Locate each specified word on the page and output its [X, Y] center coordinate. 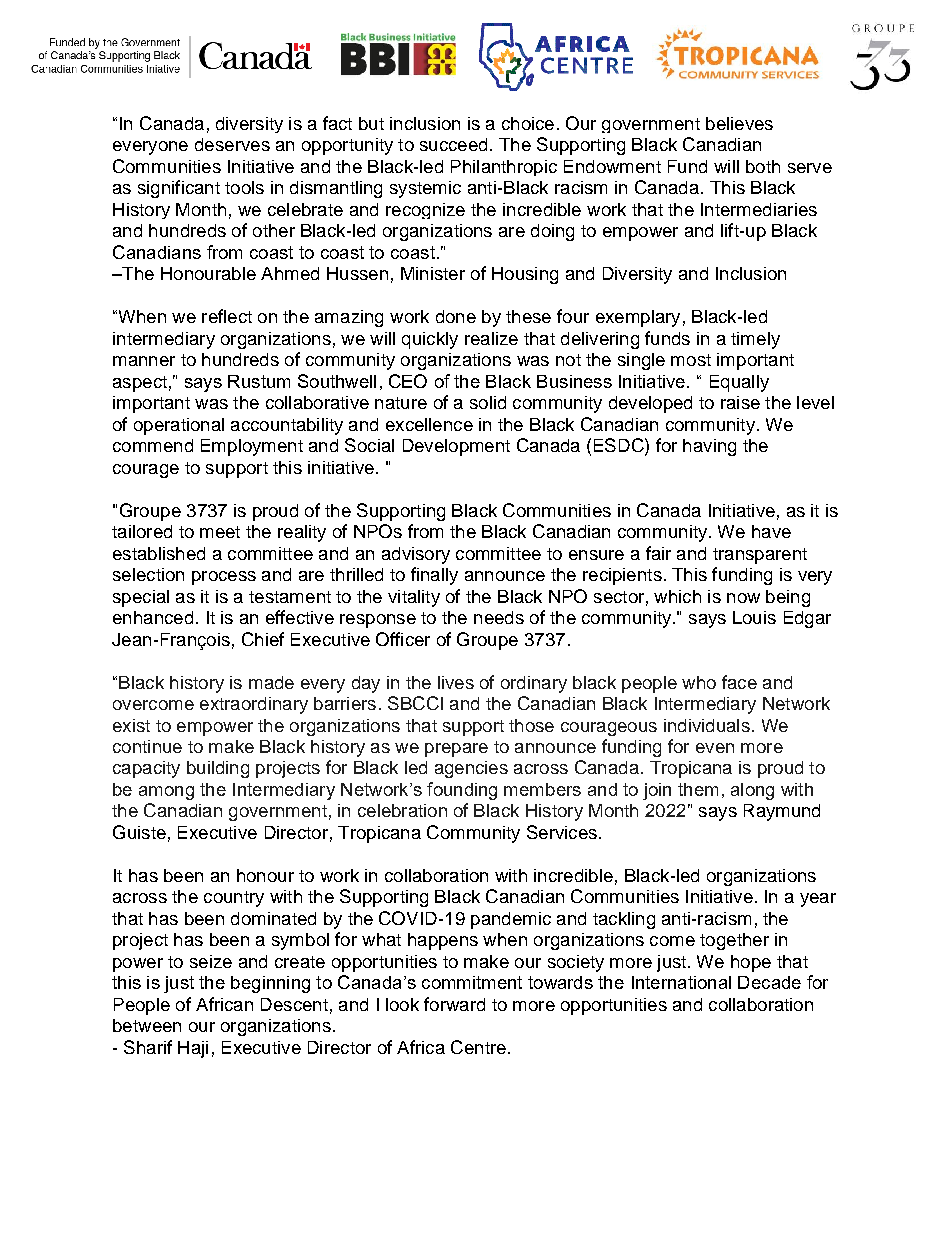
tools [244, 187]
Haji [193, 1049]
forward [454, 1004]
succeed [453, 144]
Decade [769, 982]
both [763, 166]
